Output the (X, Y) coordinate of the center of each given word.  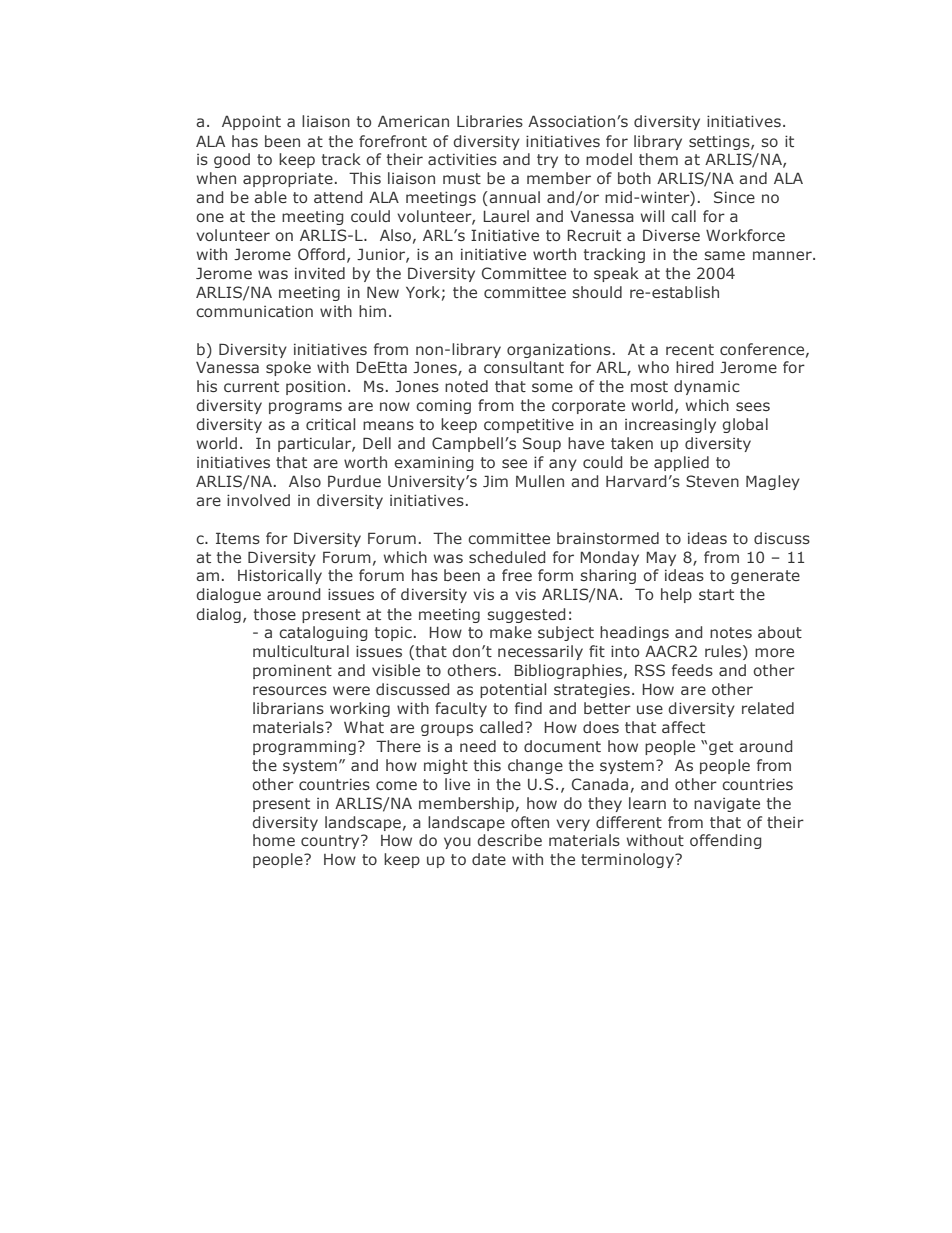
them (658, 159)
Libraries (490, 121)
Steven (712, 481)
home (274, 840)
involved (258, 500)
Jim (495, 481)
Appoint (251, 122)
